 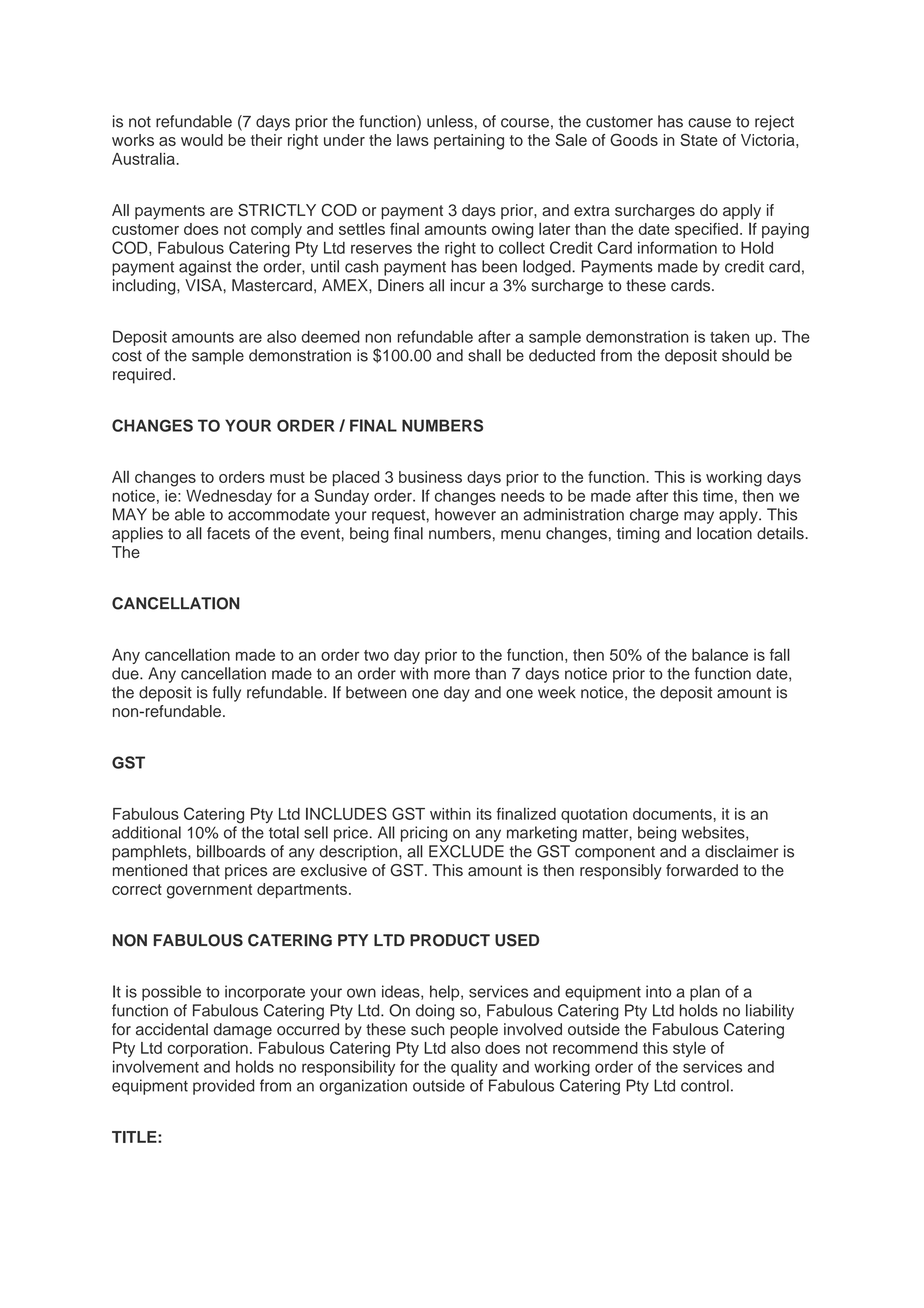 I want to click on pertaining, so click(x=469, y=142).
